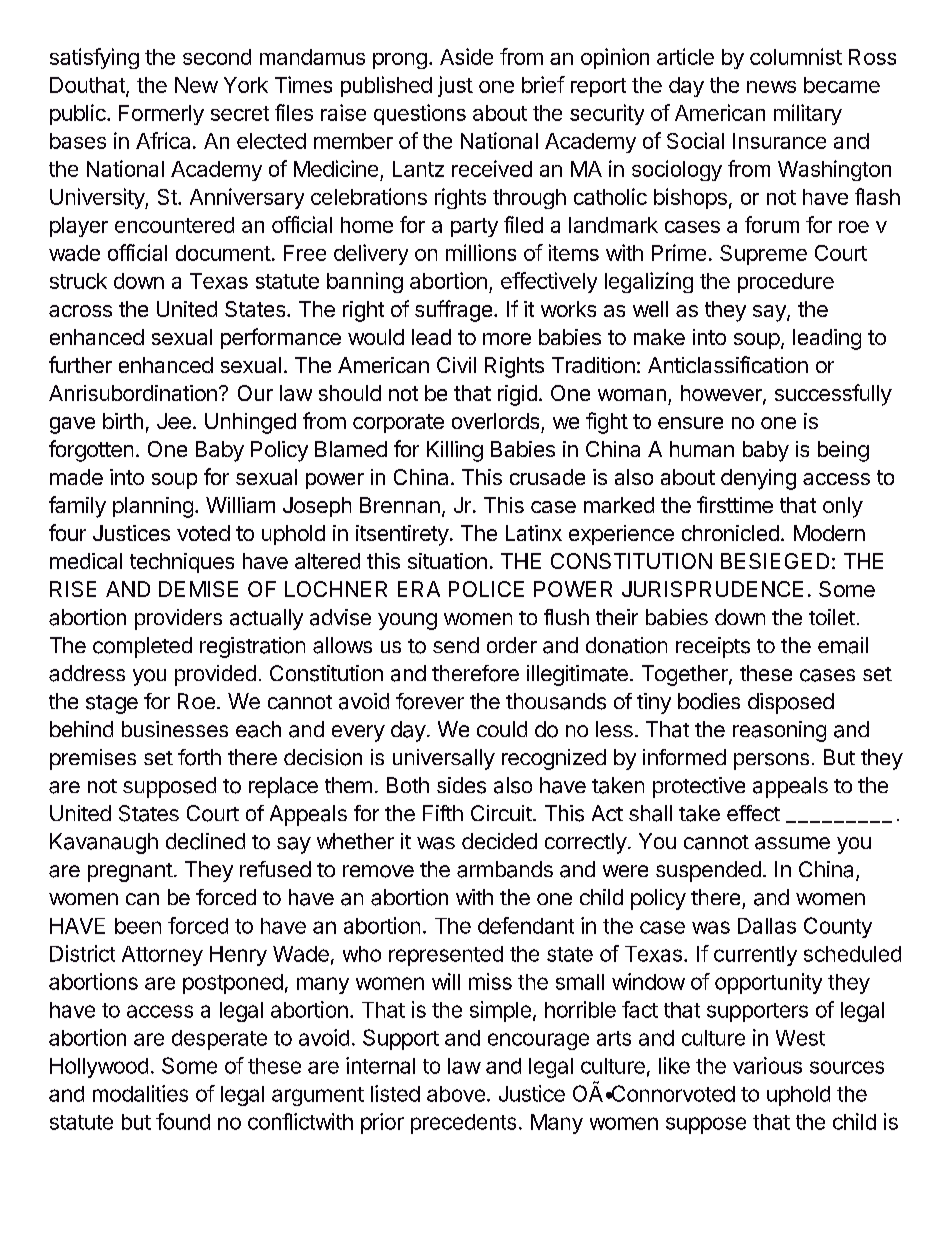  Describe the element at coordinates (767, 1065) in the page. I see `various` at that location.
